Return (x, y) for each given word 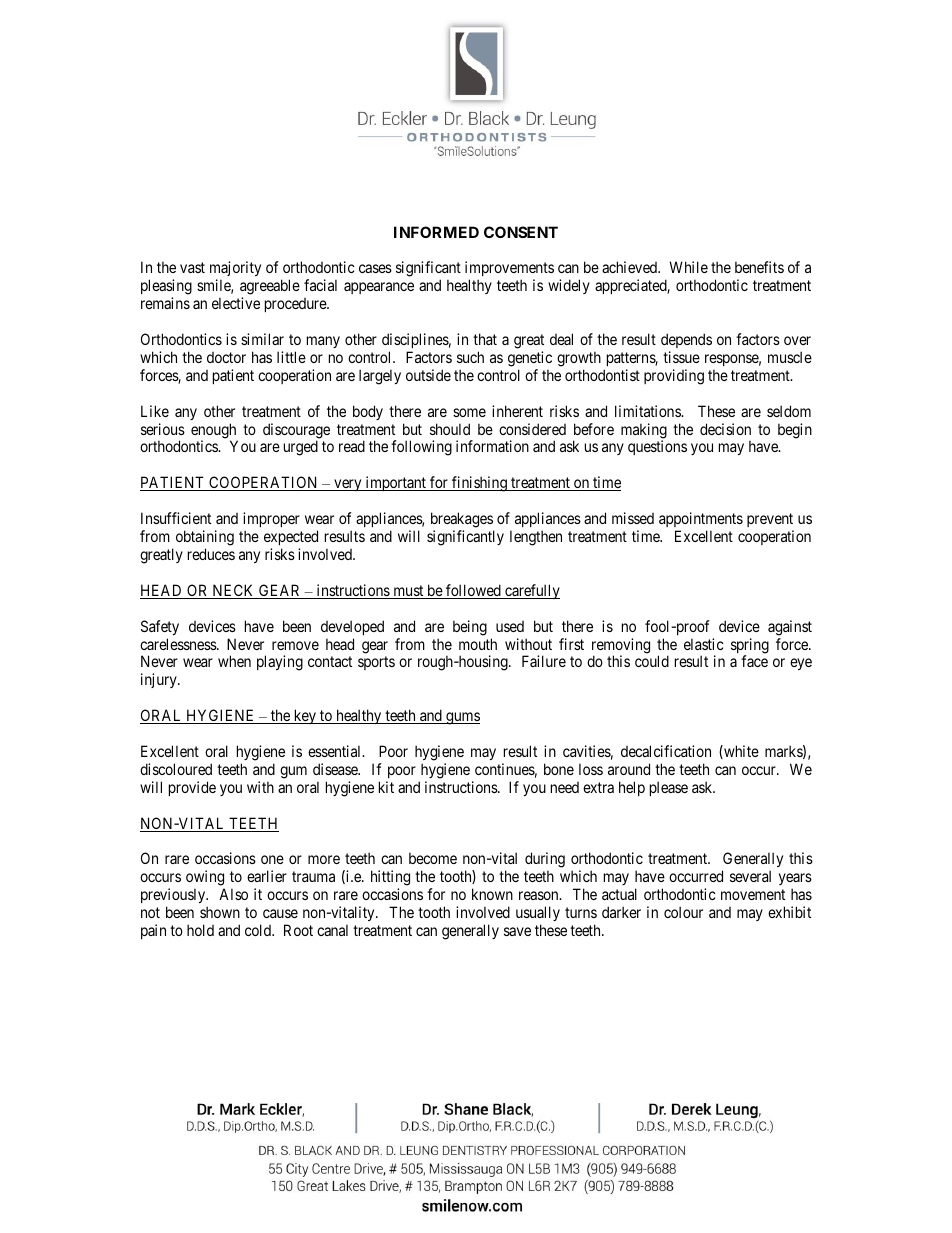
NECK (233, 591)
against (790, 628)
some (469, 412)
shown (220, 912)
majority (235, 270)
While (688, 267)
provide (192, 788)
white (740, 752)
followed (473, 591)
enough (214, 432)
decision (725, 429)
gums (462, 718)
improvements (509, 270)
